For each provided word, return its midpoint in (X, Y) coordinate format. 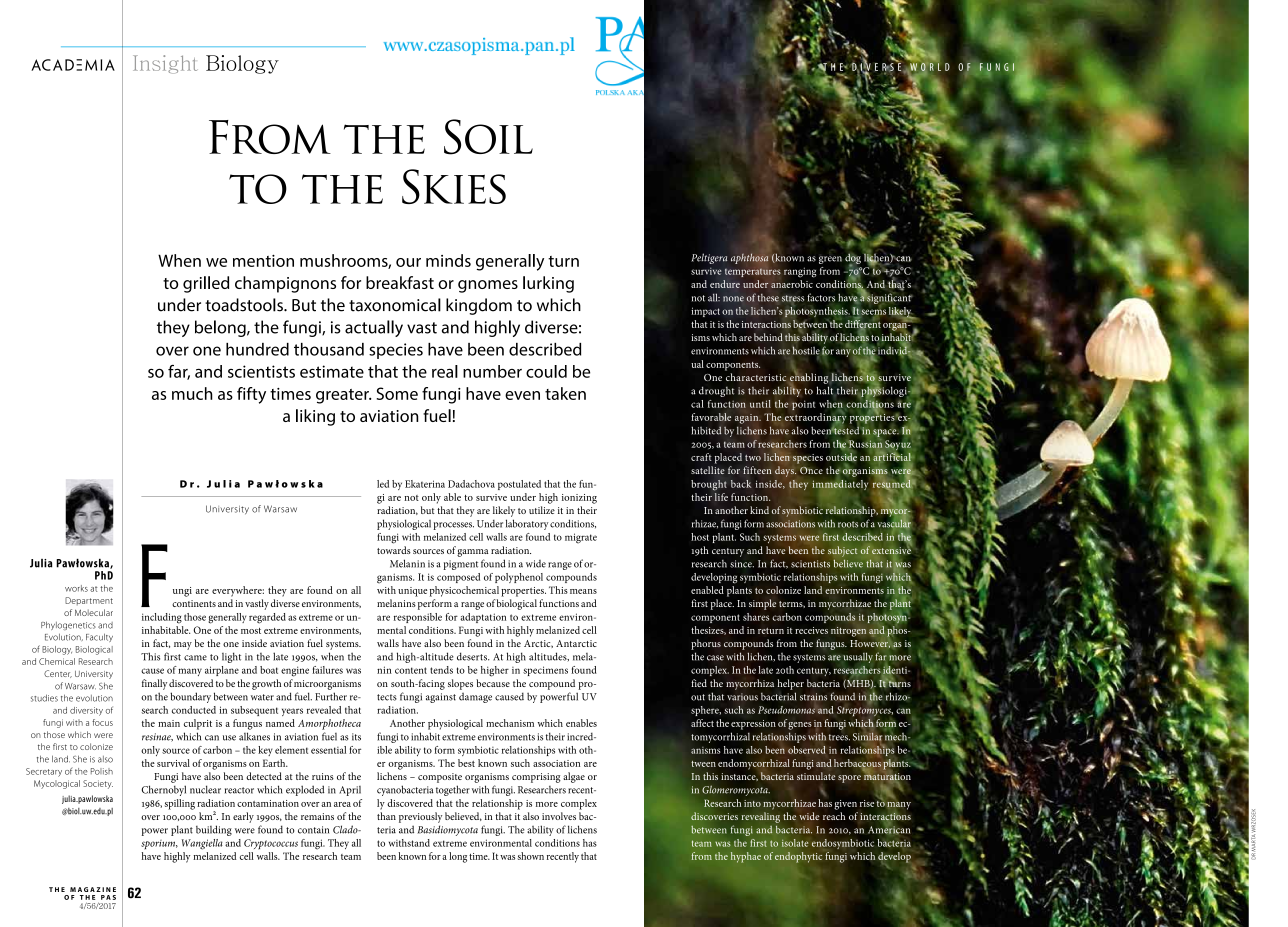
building (214, 830)
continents (194, 603)
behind (768, 337)
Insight (165, 64)
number (492, 371)
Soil (488, 137)
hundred (257, 349)
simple (762, 604)
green (830, 260)
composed (458, 578)
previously (420, 817)
